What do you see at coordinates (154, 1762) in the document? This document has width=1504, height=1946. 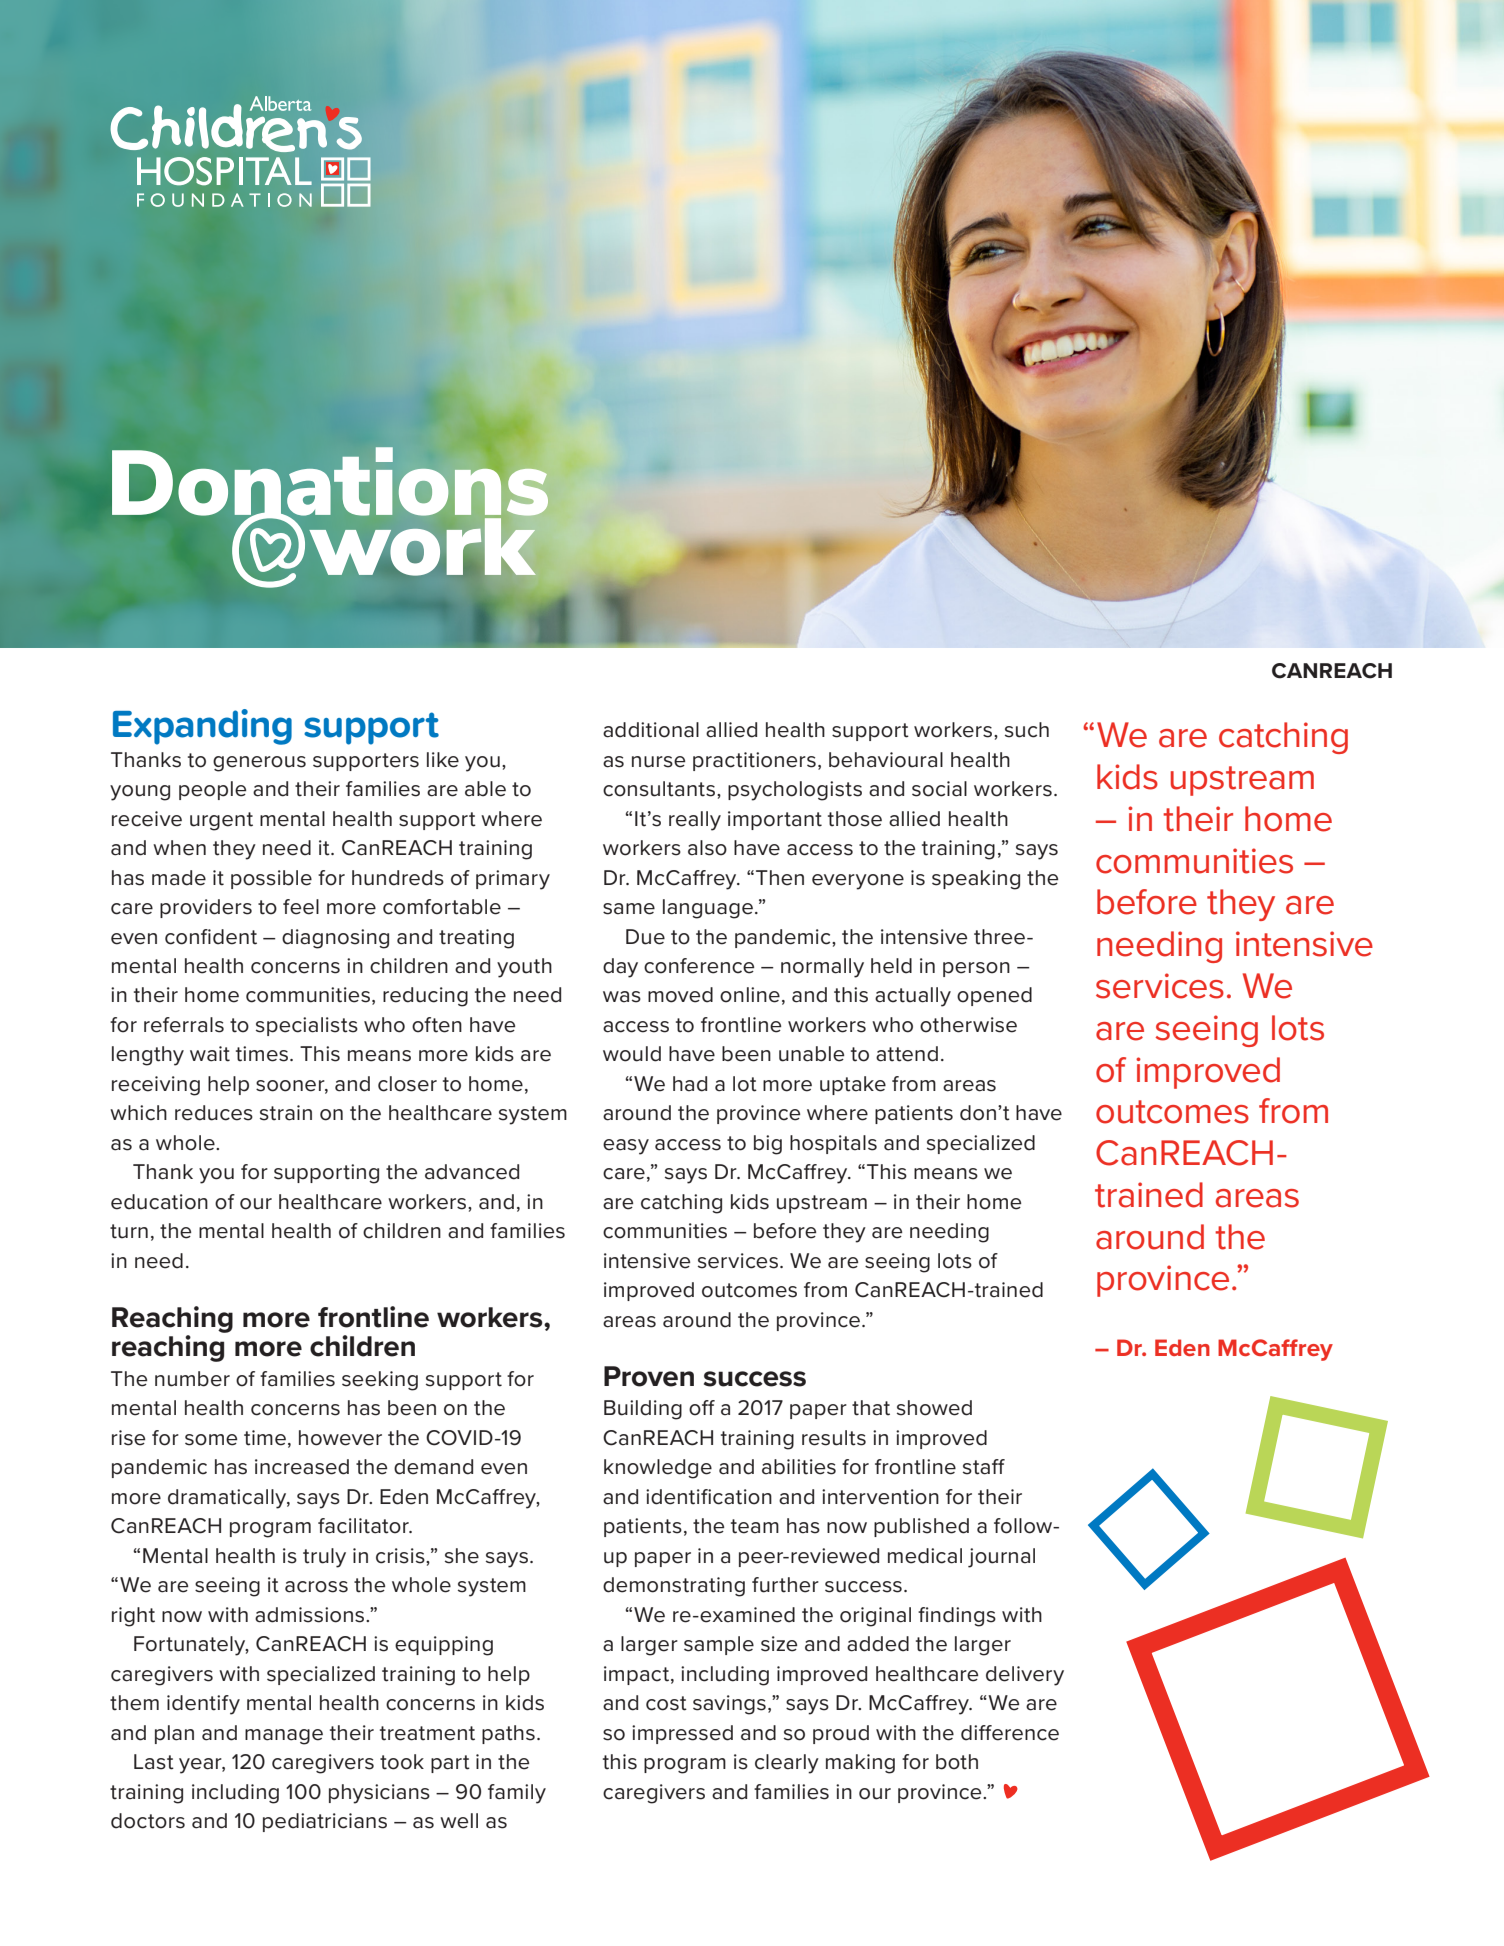 I see `Last` at bounding box center [154, 1762].
